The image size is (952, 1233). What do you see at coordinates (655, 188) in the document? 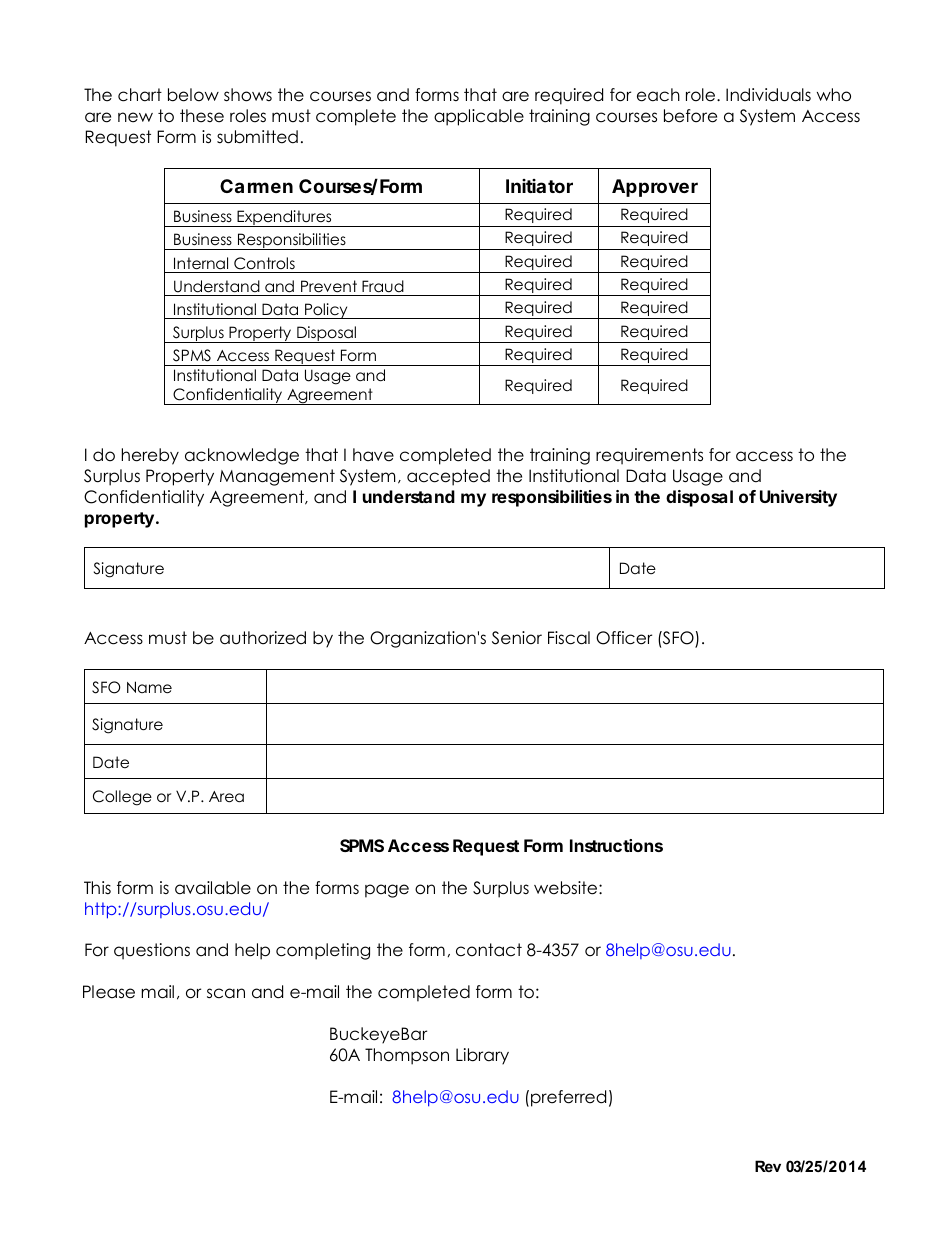
I see `Approver` at bounding box center [655, 188].
